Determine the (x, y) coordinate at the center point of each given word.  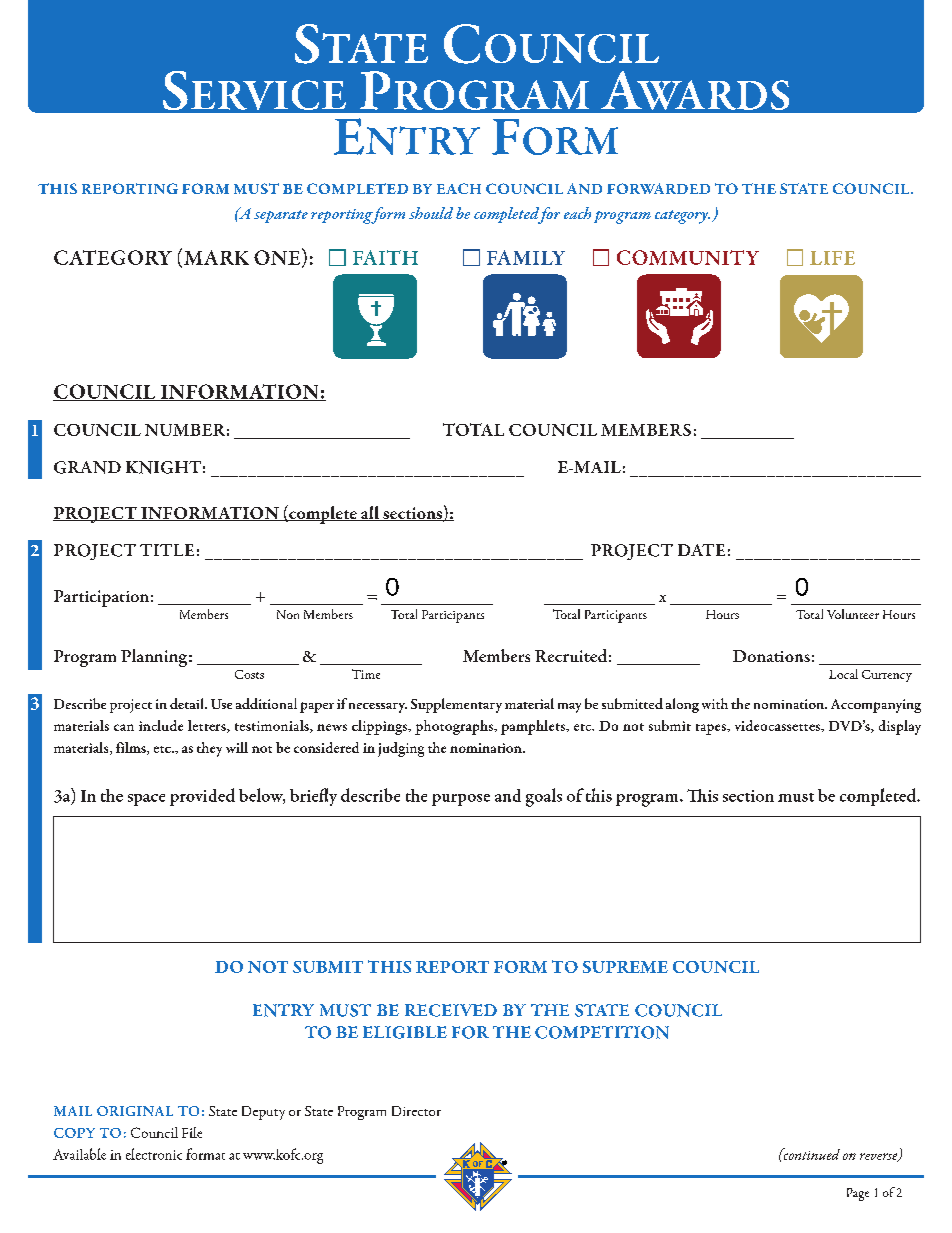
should (431, 213)
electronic (154, 1154)
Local (843, 674)
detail (188, 703)
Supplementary (456, 705)
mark (216, 257)
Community (688, 257)
